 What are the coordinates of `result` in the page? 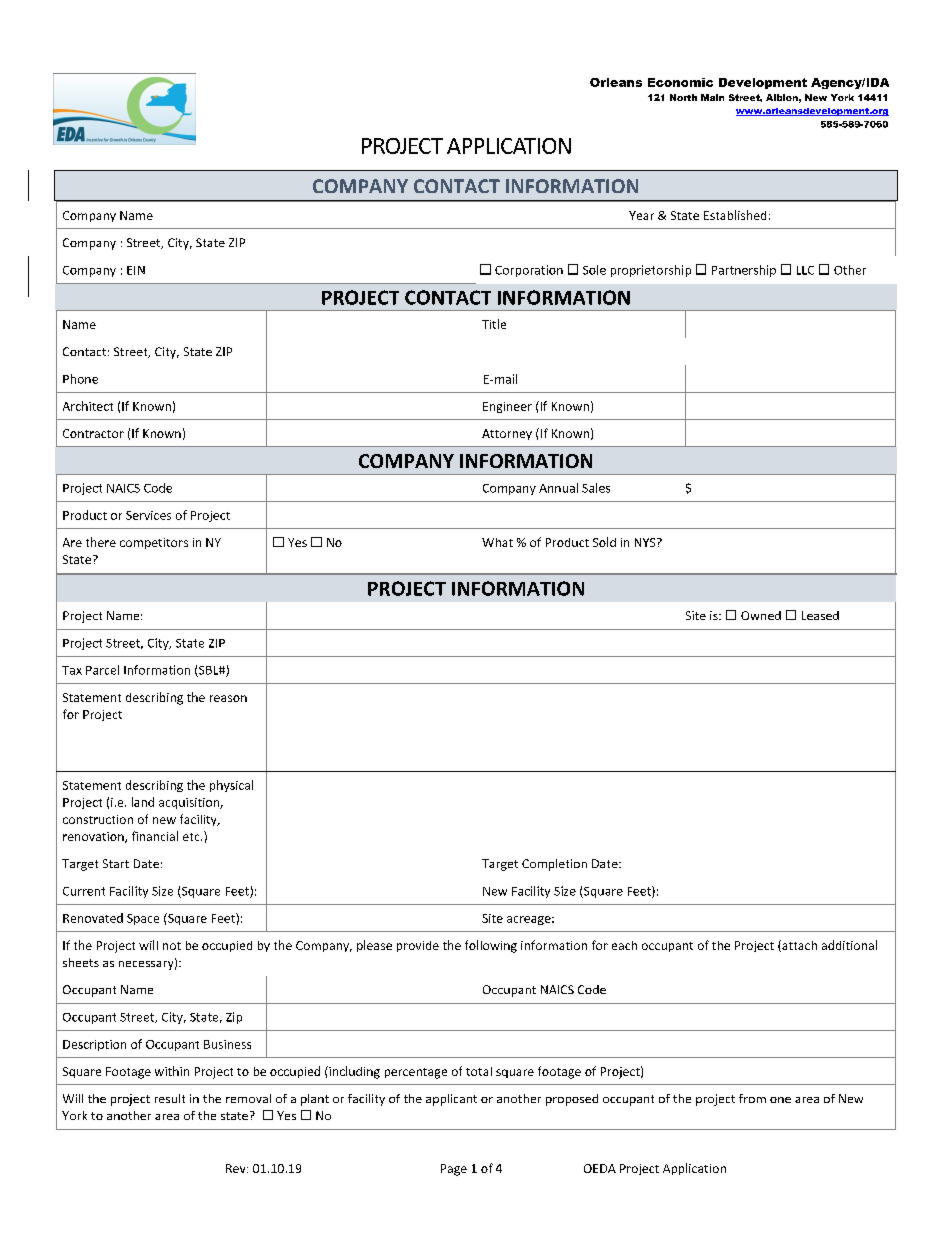 It's located at (170, 1098).
